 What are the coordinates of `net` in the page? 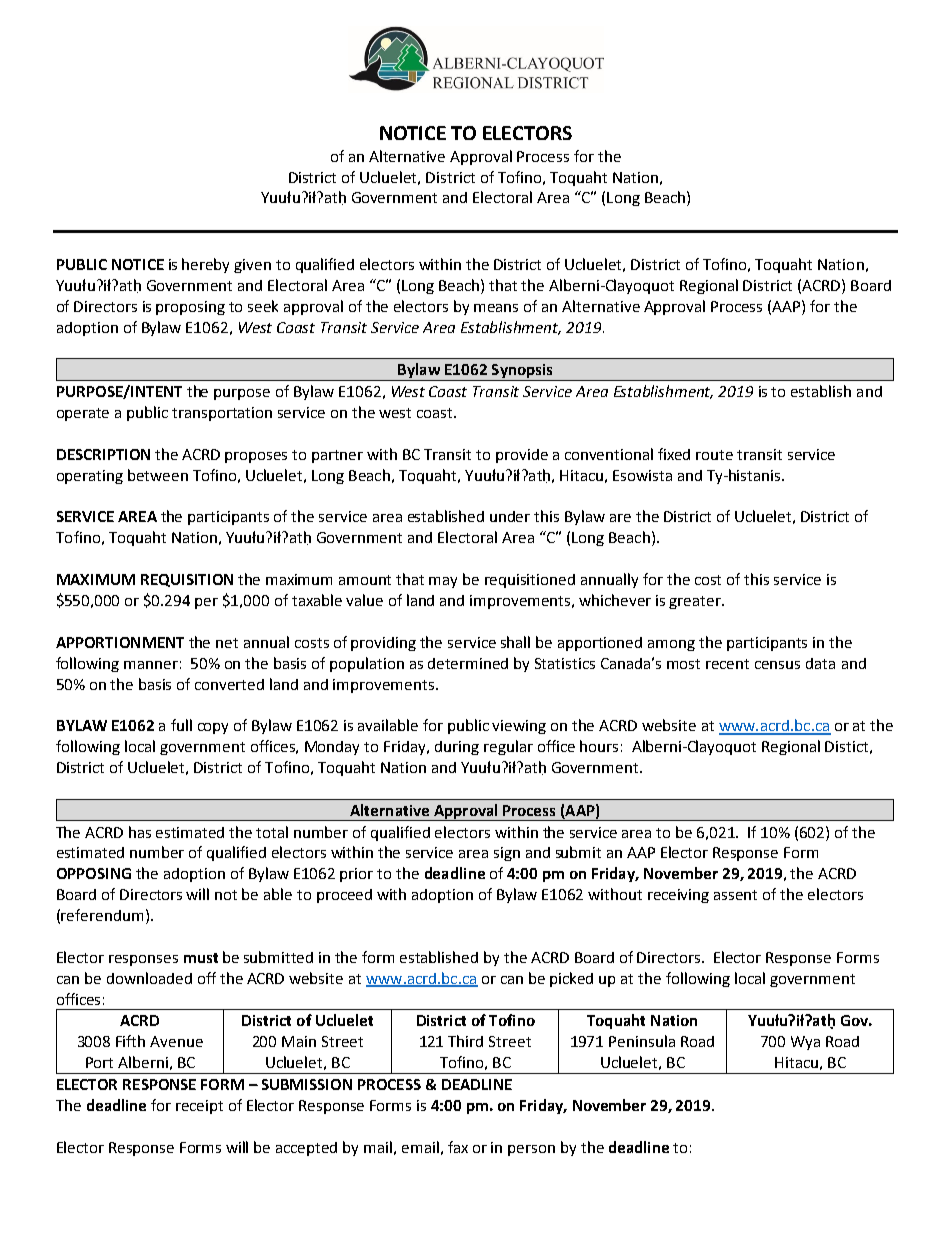 It's located at (227, 643).
